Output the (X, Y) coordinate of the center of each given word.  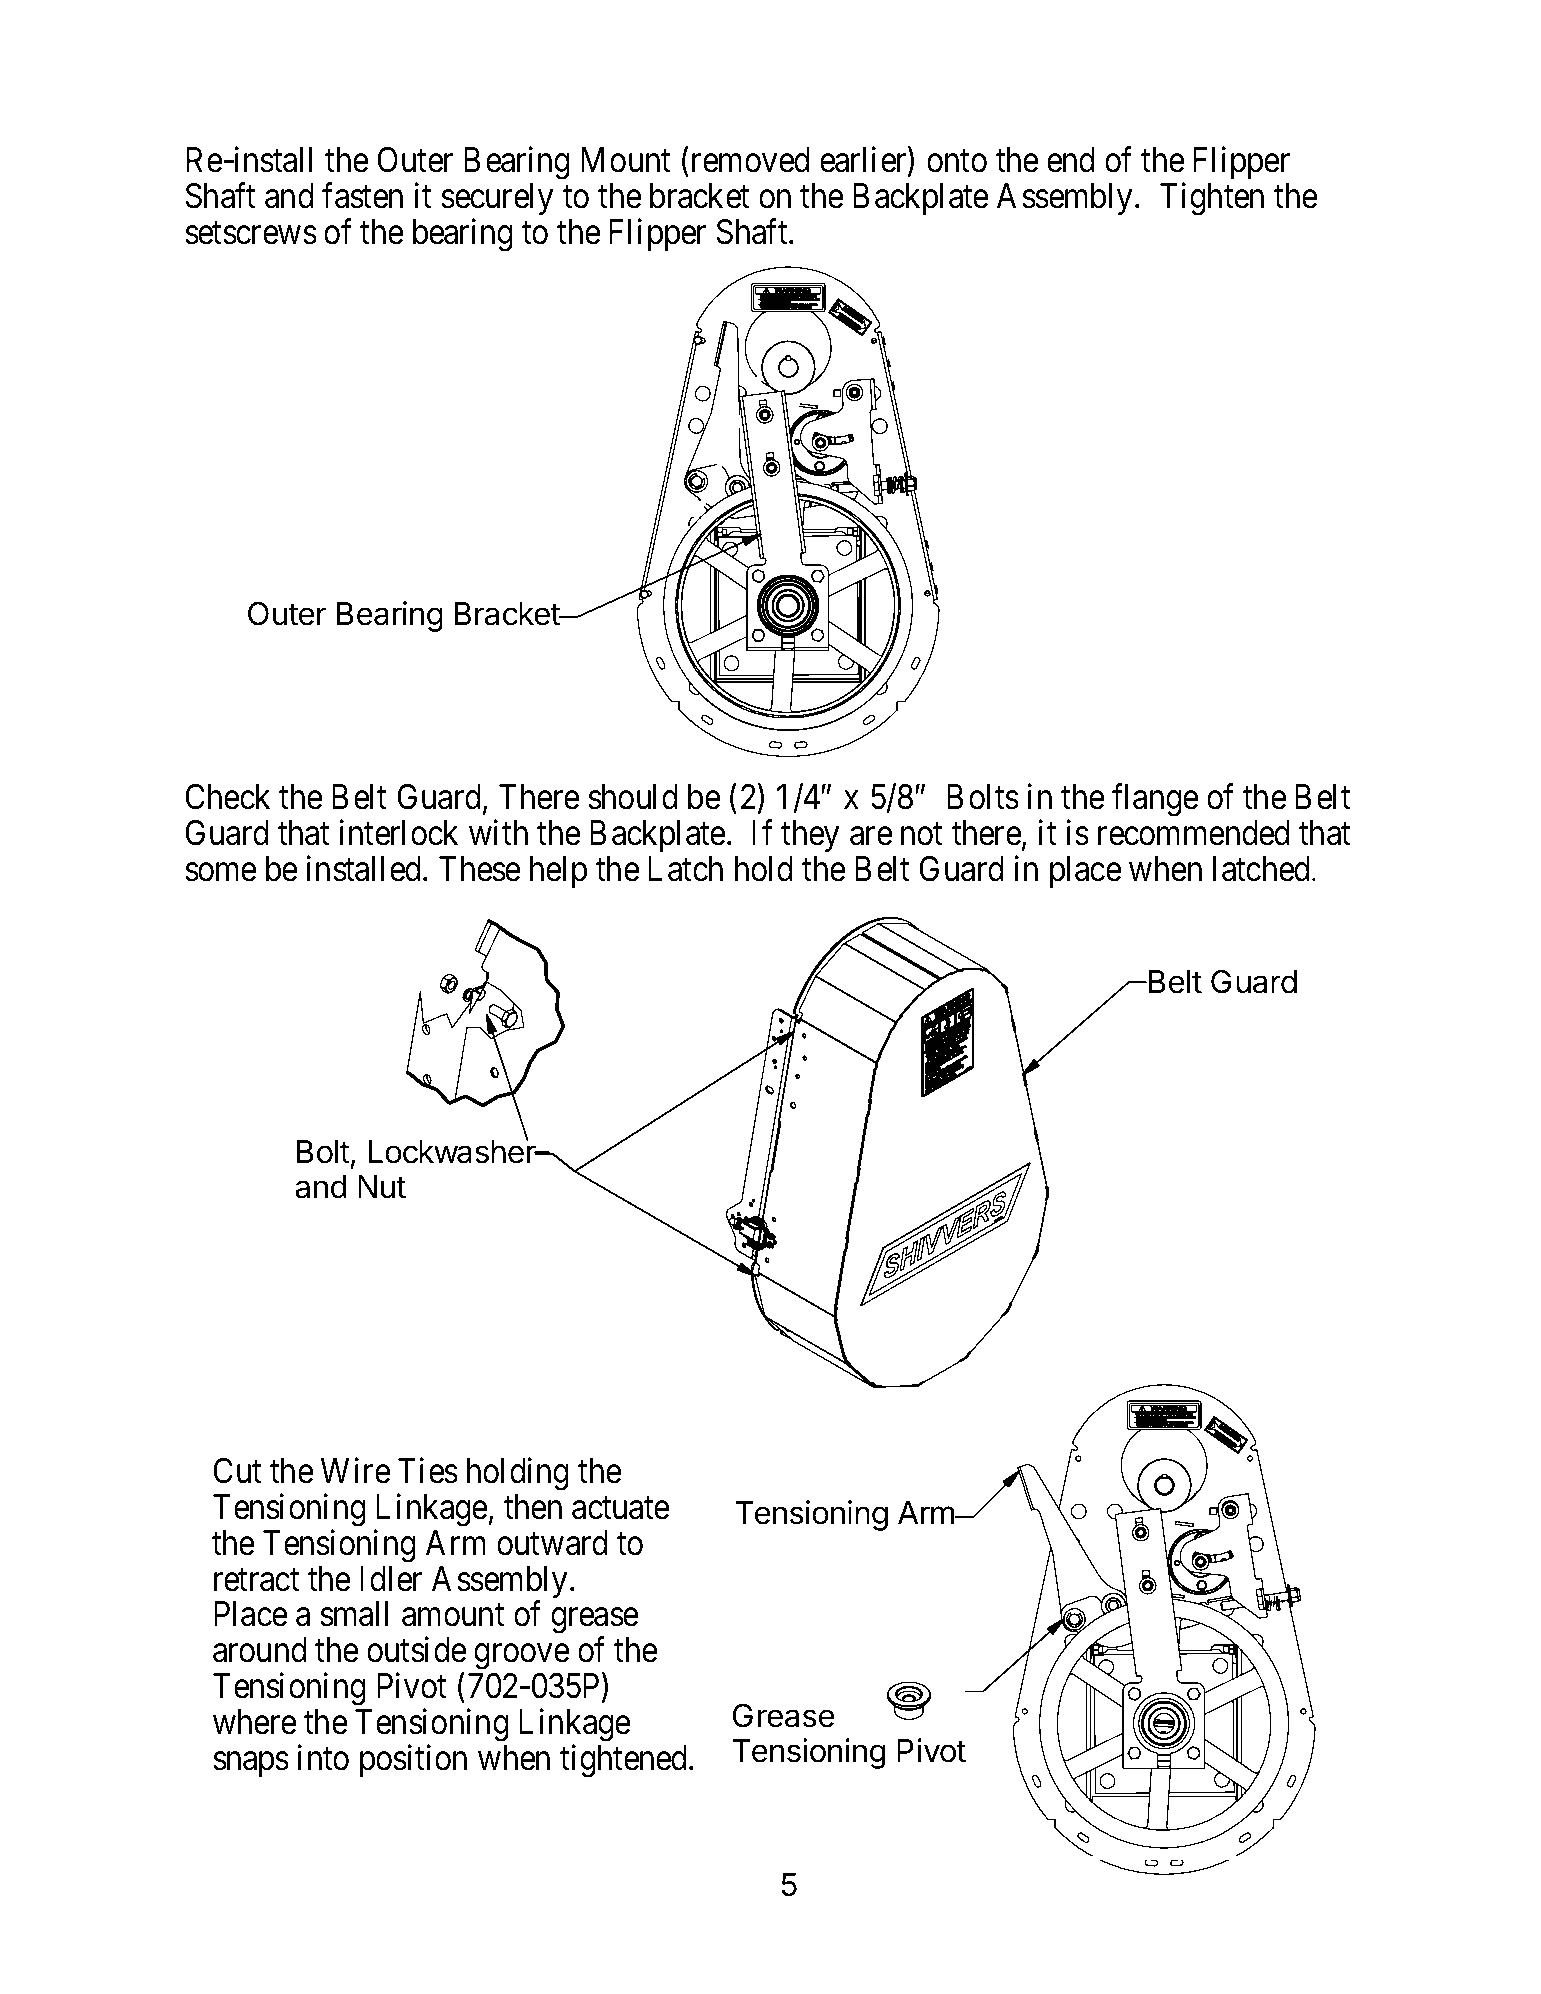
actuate (621, 1508)
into (323, 1757)
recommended (1194, 833)
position (413, 1760)
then (533, 1507)
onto (957, 162)
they (810, 836)
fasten (362, 196)
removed (751, 160)
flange (1155, 800)
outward (552, 1543)
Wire (356, 1471)
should (633, 797)
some (221, 872)
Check (228, 797)
